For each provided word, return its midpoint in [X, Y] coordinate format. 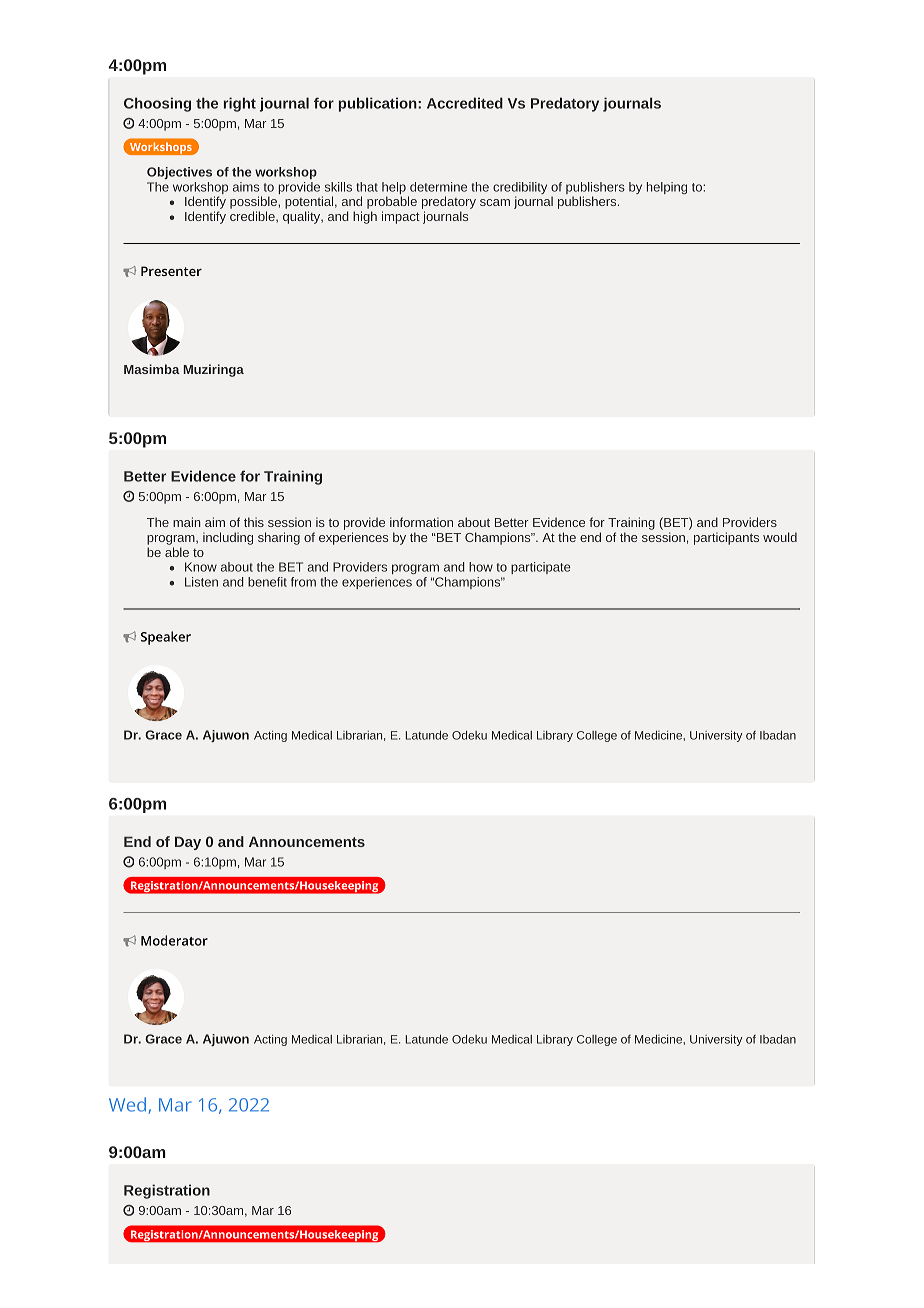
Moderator [174, 940]
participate [541, 568]
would [780, 537]
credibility [520, 189]
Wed [127, 1104]
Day [188, 843]
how [481, 567]
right [240, 104]
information [421, 522]
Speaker [166, 638]
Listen [201, 582]
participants [726, 538]
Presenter [171, 271]
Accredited [465, 103]
